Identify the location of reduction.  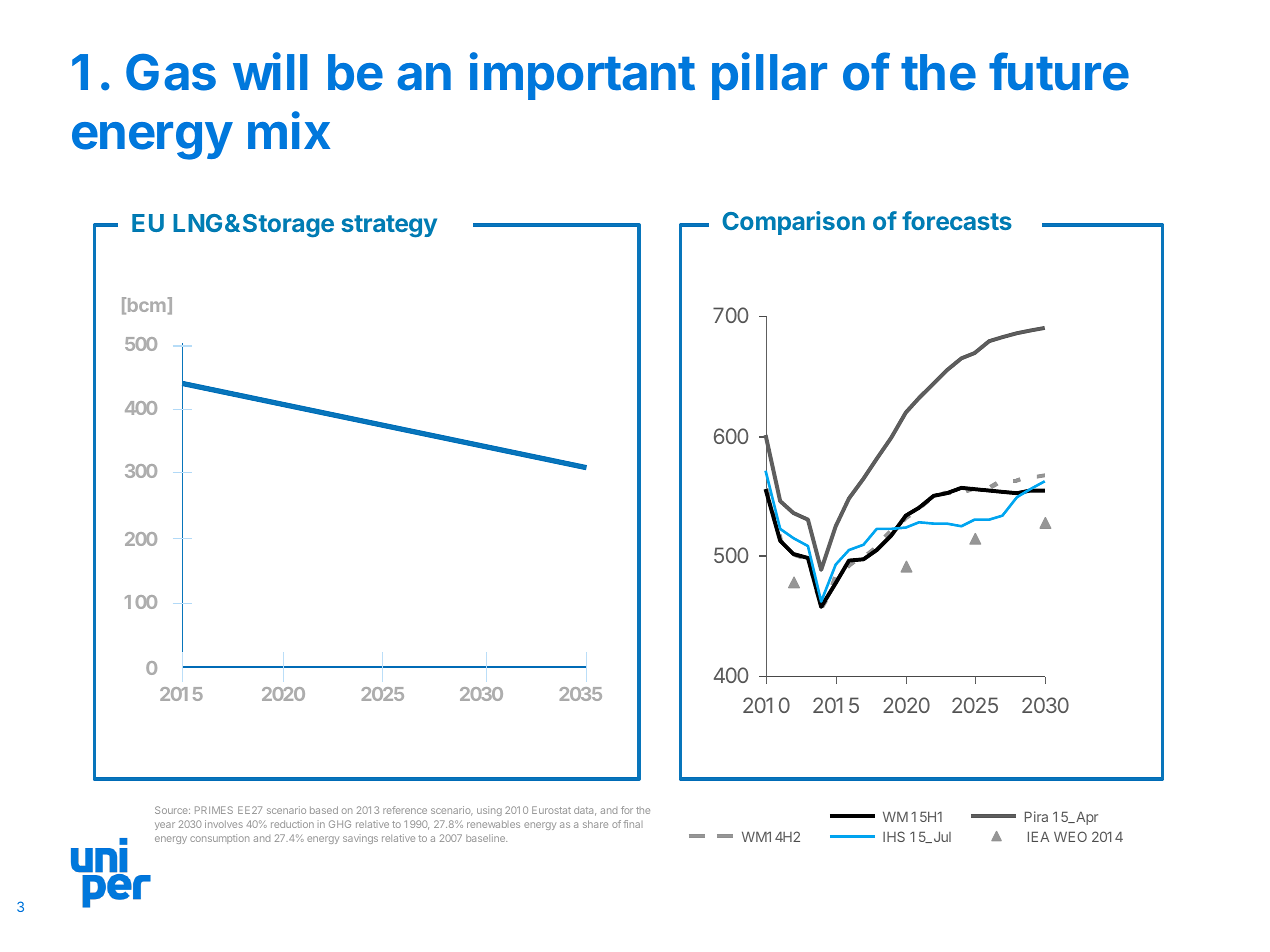
(292, 824).
